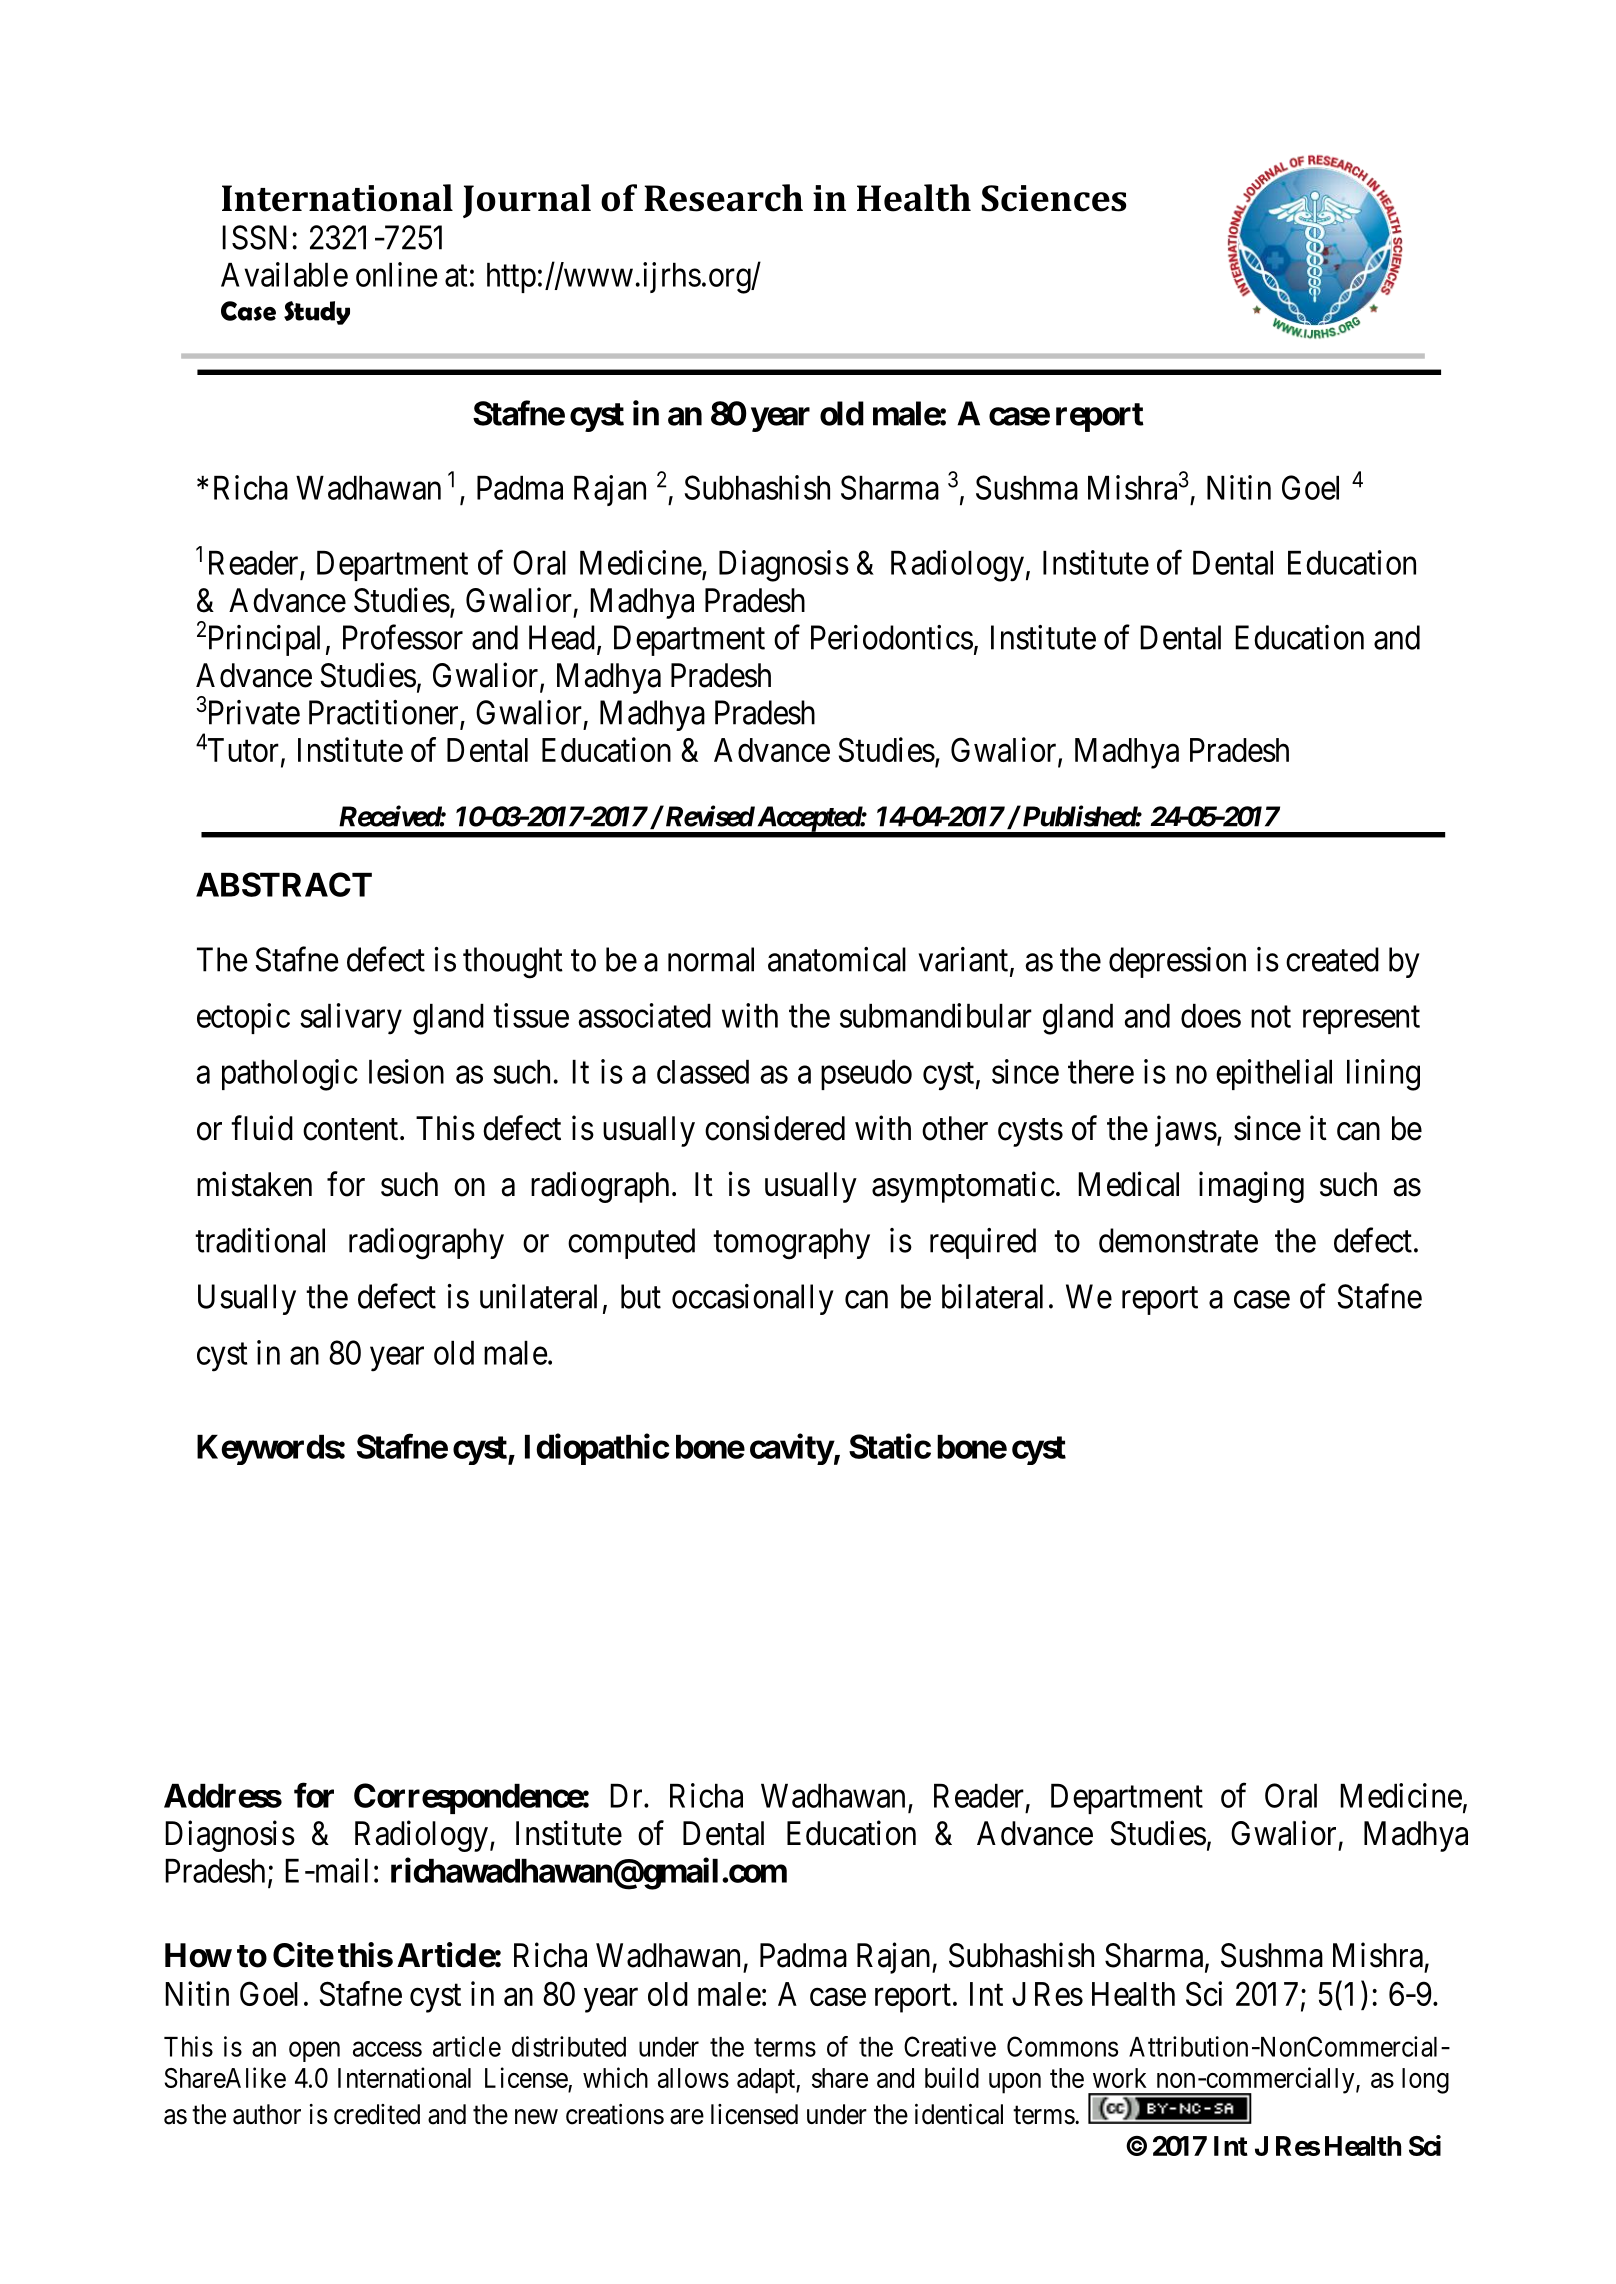 This screenshot has width=1616, height=2284. I want to click on Research, so click(723, 198).
